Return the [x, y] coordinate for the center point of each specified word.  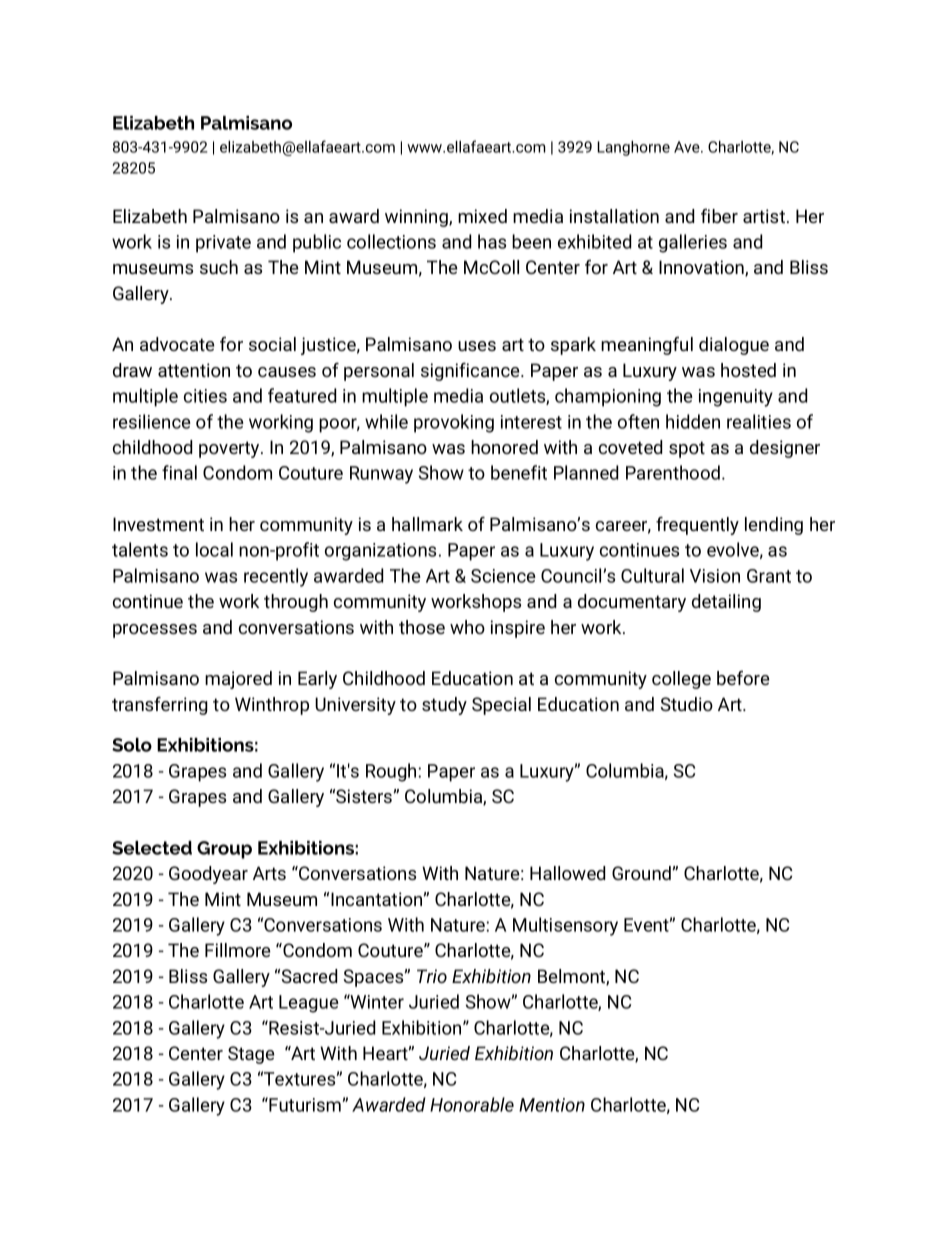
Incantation [377, 899]
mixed [482, 216]
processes [155, 631]
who [467, 627]
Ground [642, 873]
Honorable [472, 1104]
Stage [251, 1055]
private [223, 244]
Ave [688, 147]
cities [205, 396]
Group [224, 850]
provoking [454, 423]
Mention [552, 1105]
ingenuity [736, 398]
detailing [726, 603]
